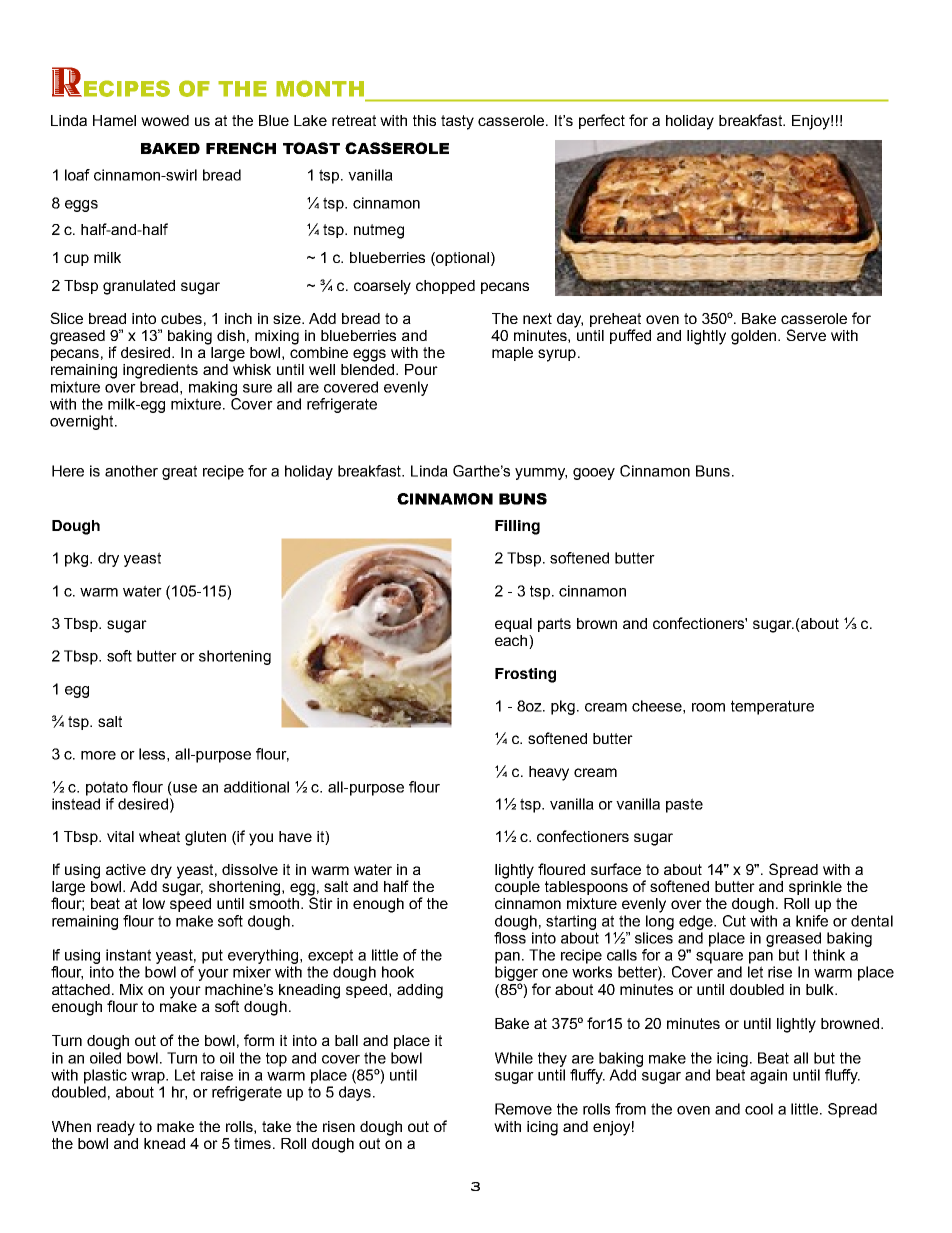  What do you see at coordinates (457, 122) in the image?
I see `tasty` at bounding box center [457, 122].
